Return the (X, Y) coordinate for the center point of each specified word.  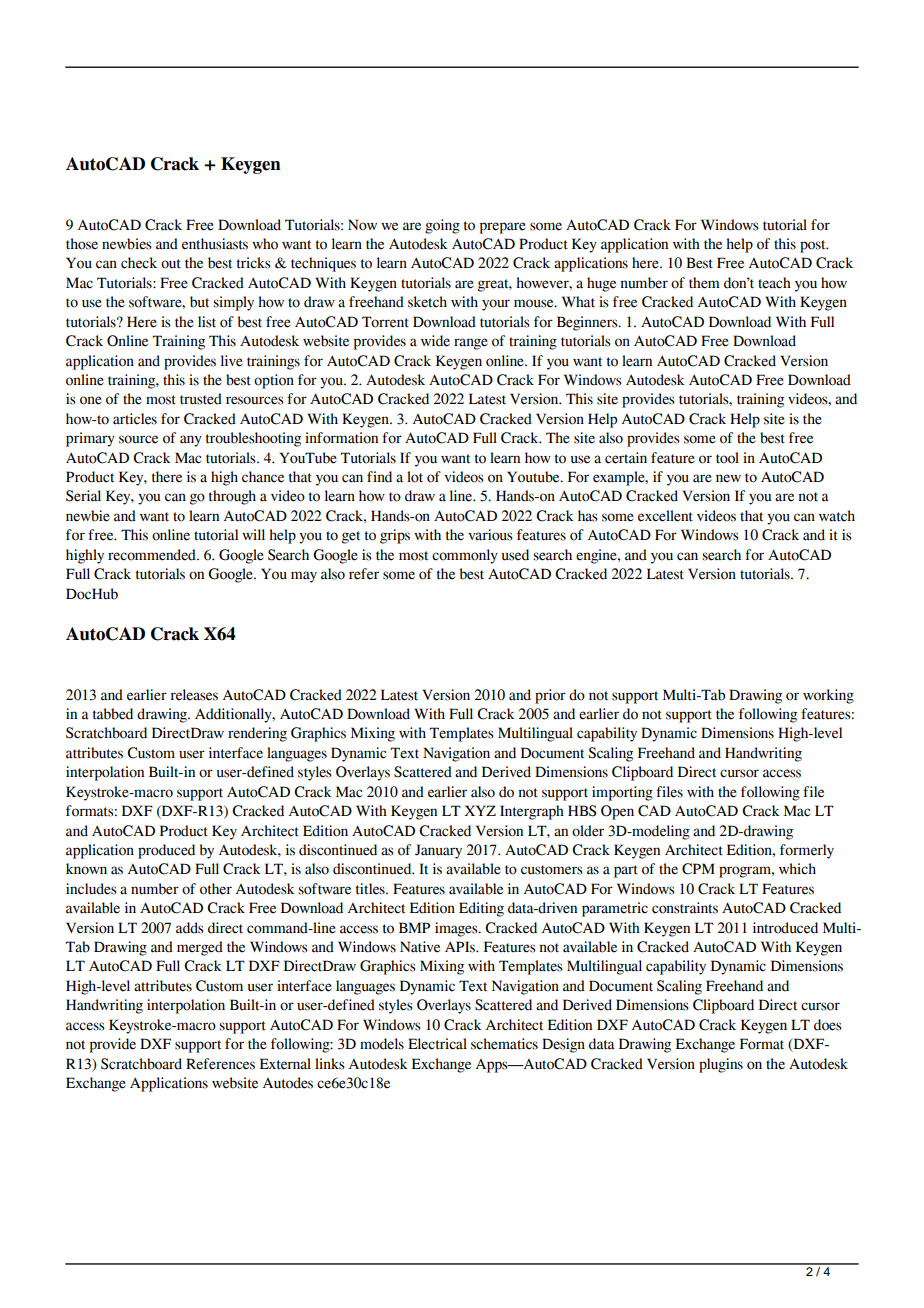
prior (550, 696)
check (139, 263)
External (285, 1064)
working (828, 696)
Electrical (437, 1044)
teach (774, 283)
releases (194, 695)
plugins (721, 1065)
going (442, 226)
